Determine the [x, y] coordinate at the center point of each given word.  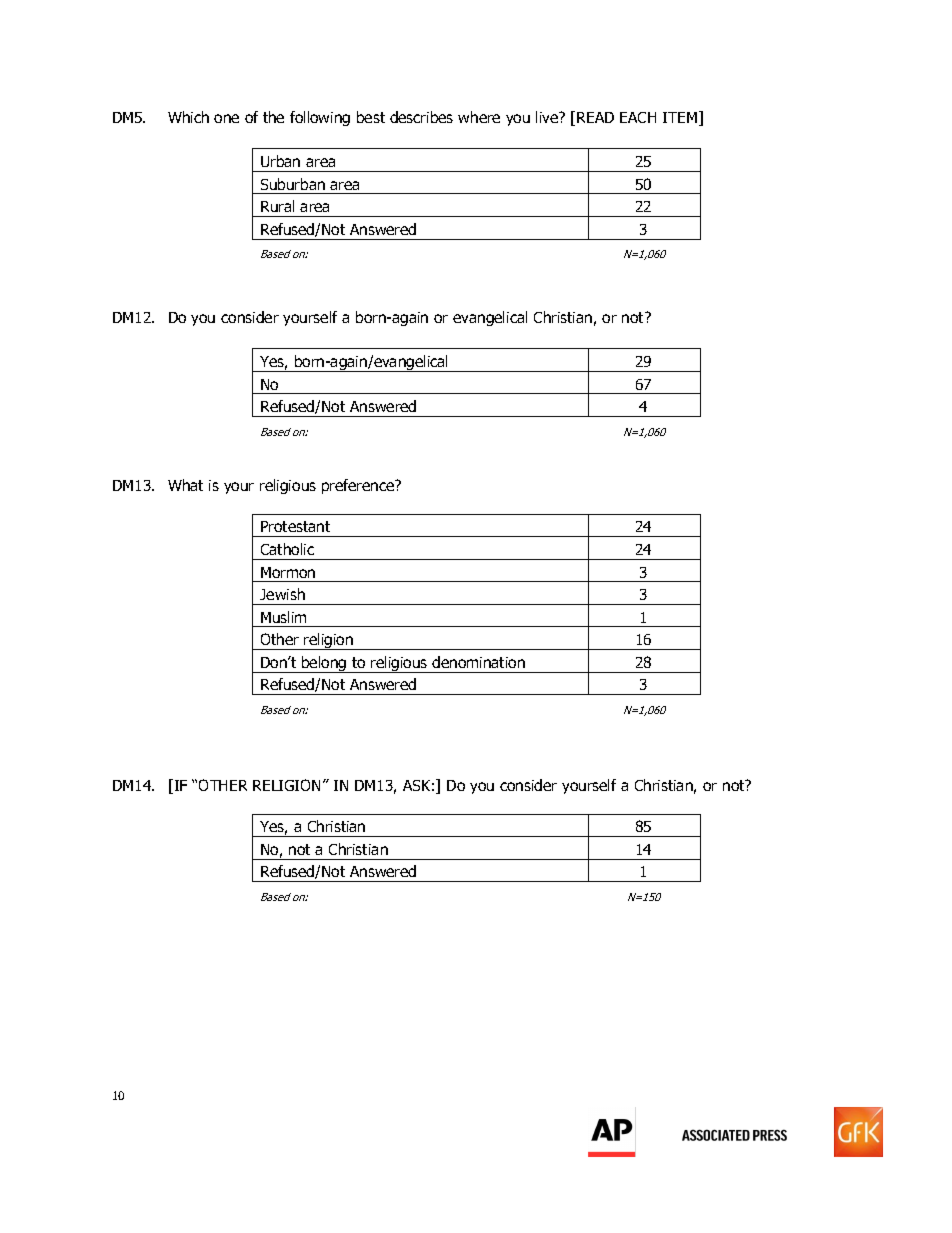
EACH [638, 117]
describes [421, 117]
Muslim [283, 617]
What [185, 485]
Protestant [295, 526]
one [226, 118]
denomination [478, 662]
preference [359, 486]
